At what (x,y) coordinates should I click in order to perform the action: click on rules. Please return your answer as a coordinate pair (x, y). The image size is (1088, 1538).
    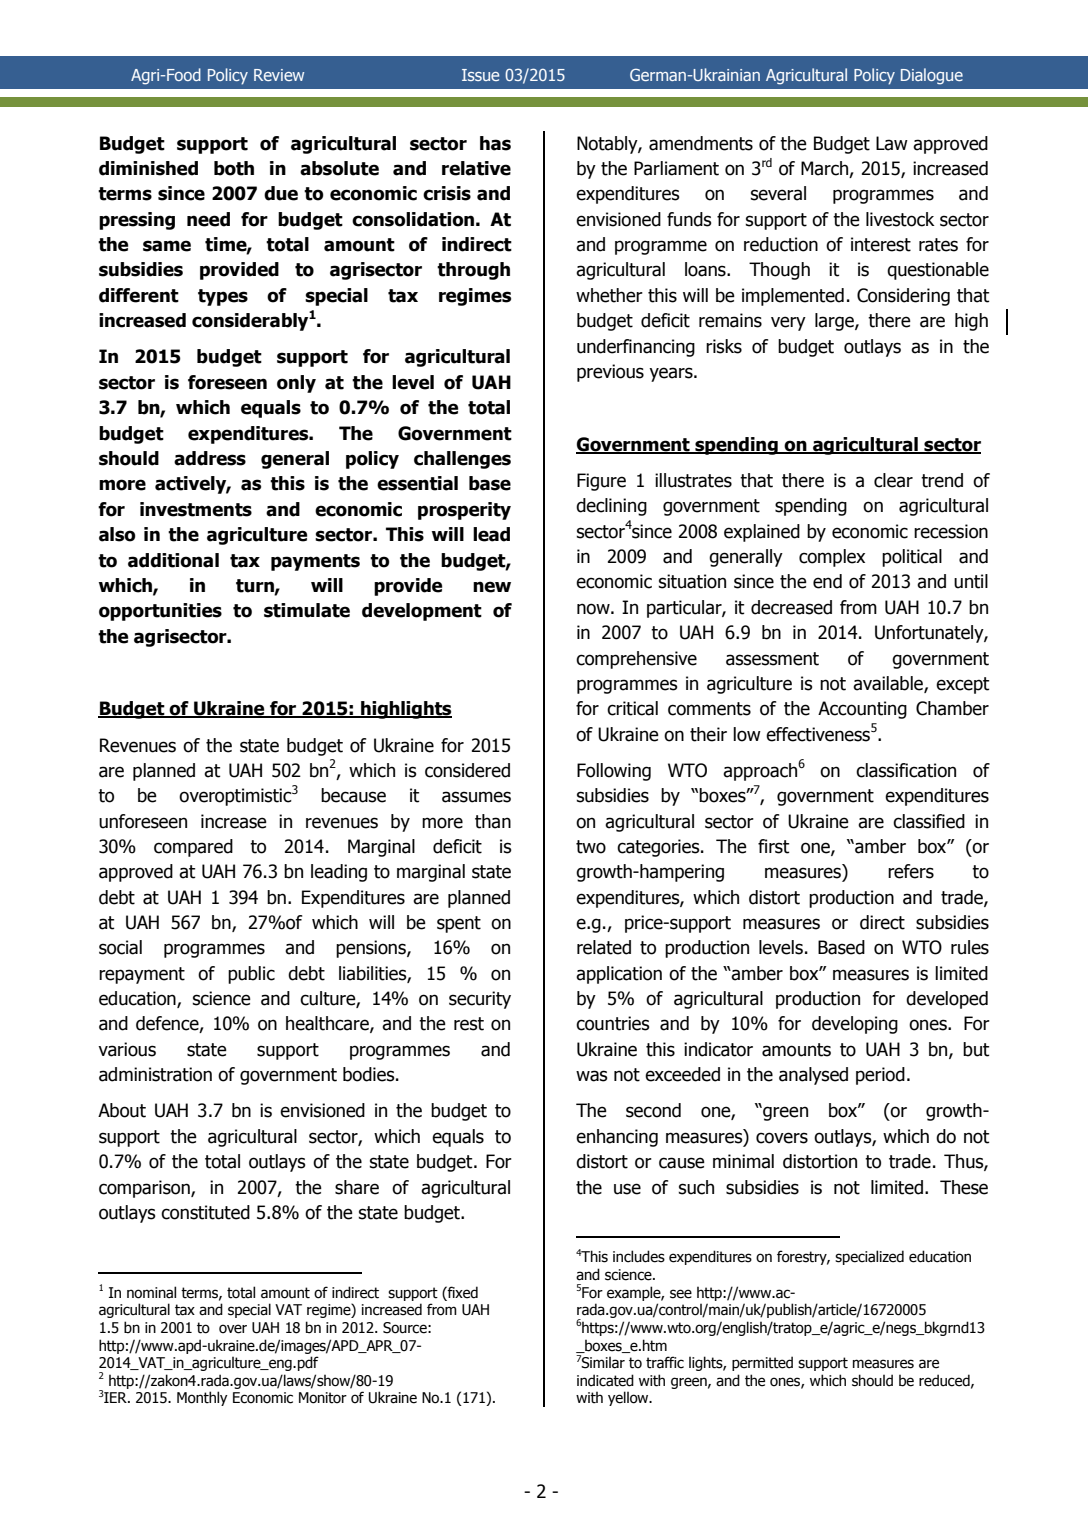
    Looking at the image, I should click on (970, 947).
